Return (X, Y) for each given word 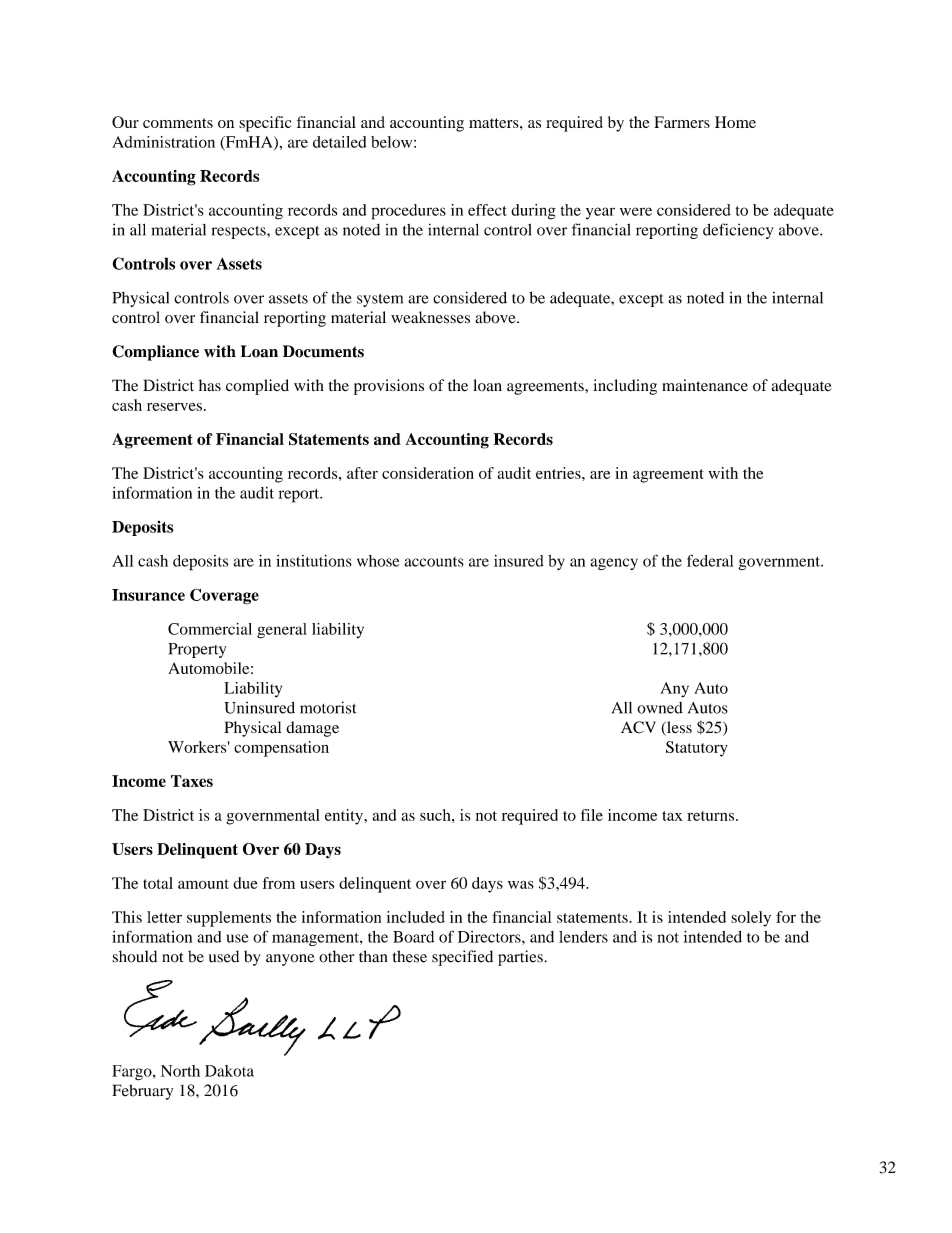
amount (203, 884)
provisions (389, 387)
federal (710, 560)
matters (495, 123)
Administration (163, 142)
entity (345, 817)
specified (462, 958)
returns (712, 816)
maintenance (705, 385)
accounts (434, 562)
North (180, 1071)
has (210, 385)
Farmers (682, 122)
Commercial (210, 629)
